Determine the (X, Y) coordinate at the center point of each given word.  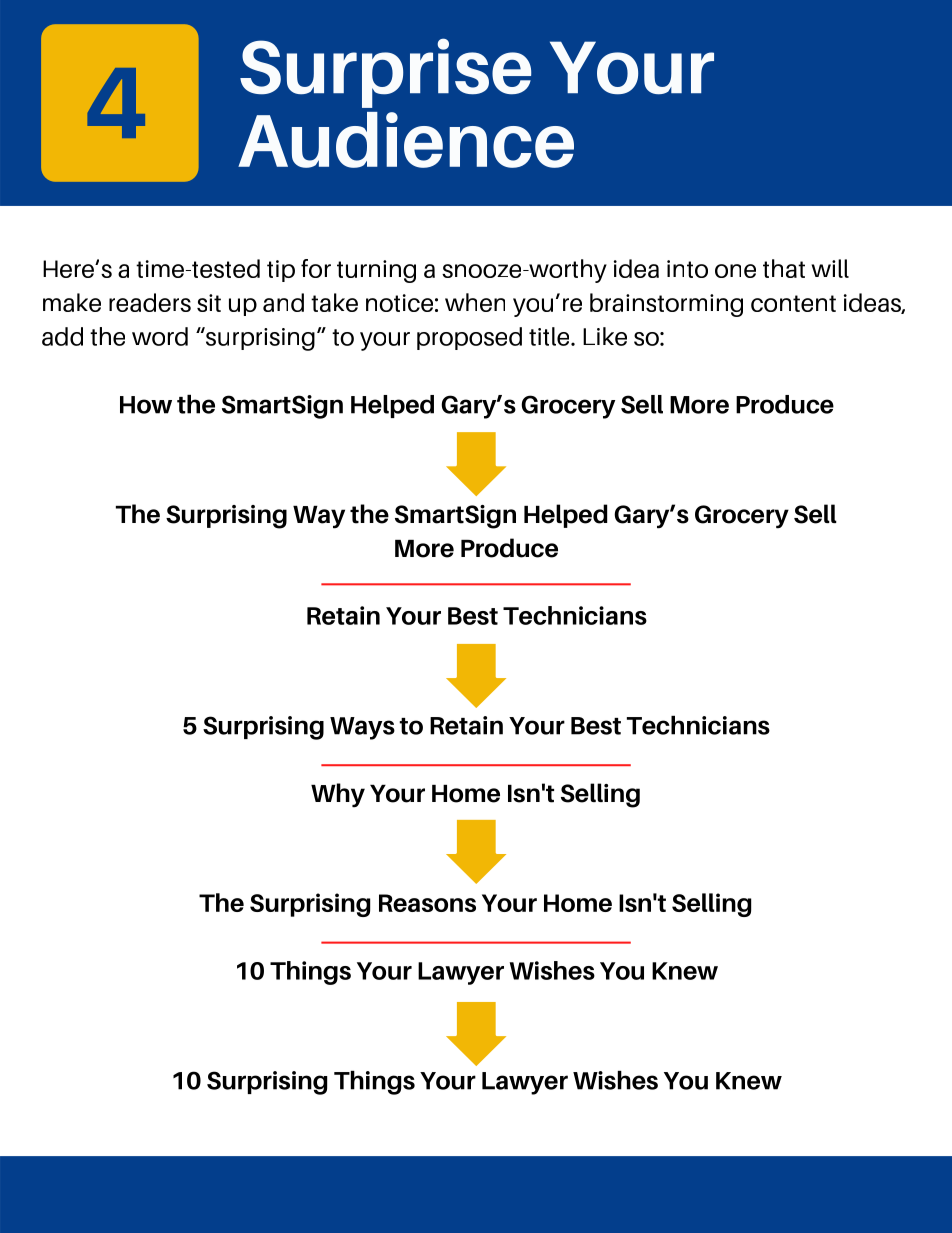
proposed (469, 338)
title (550, 336)
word (160, 336)
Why (338, 795)
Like (605, 336)
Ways (362, 728)
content (793, 303)
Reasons (427, 903)
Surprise (385, 73)
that (784, 268)
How (146, 405)
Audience (406, 140)
